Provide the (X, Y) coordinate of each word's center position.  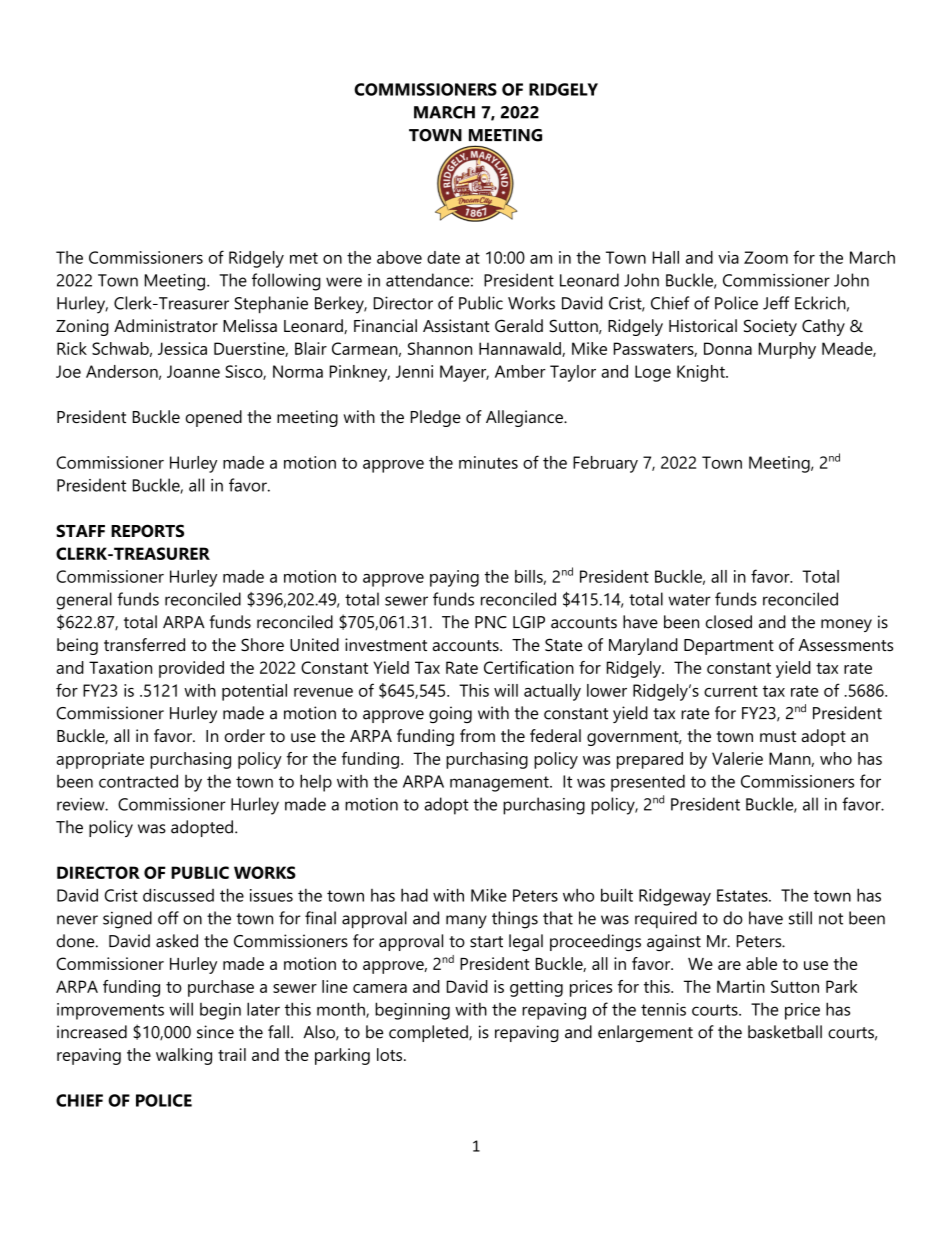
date (443, 257)
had (414, 895)
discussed (178, 895)
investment (386, 645)
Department (729, 647)
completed (429, 1033)
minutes (488, 462)
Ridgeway (675, 897)
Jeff (776, 303)
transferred (144, 644)
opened (214, 418)
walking (184, 1056)
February (605, 464)
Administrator (166, 325)
